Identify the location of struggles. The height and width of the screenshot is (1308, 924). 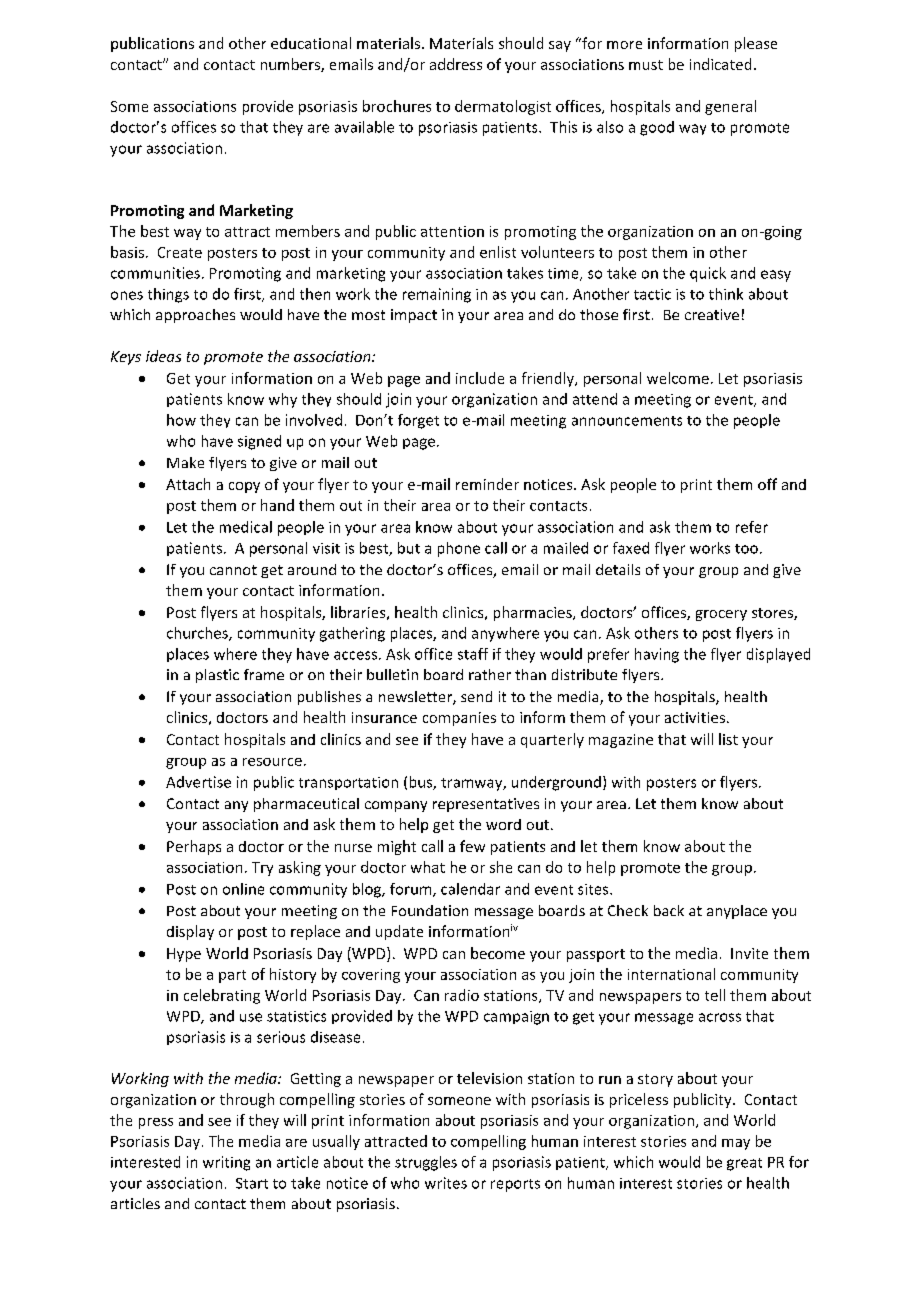
(426, 1163).
